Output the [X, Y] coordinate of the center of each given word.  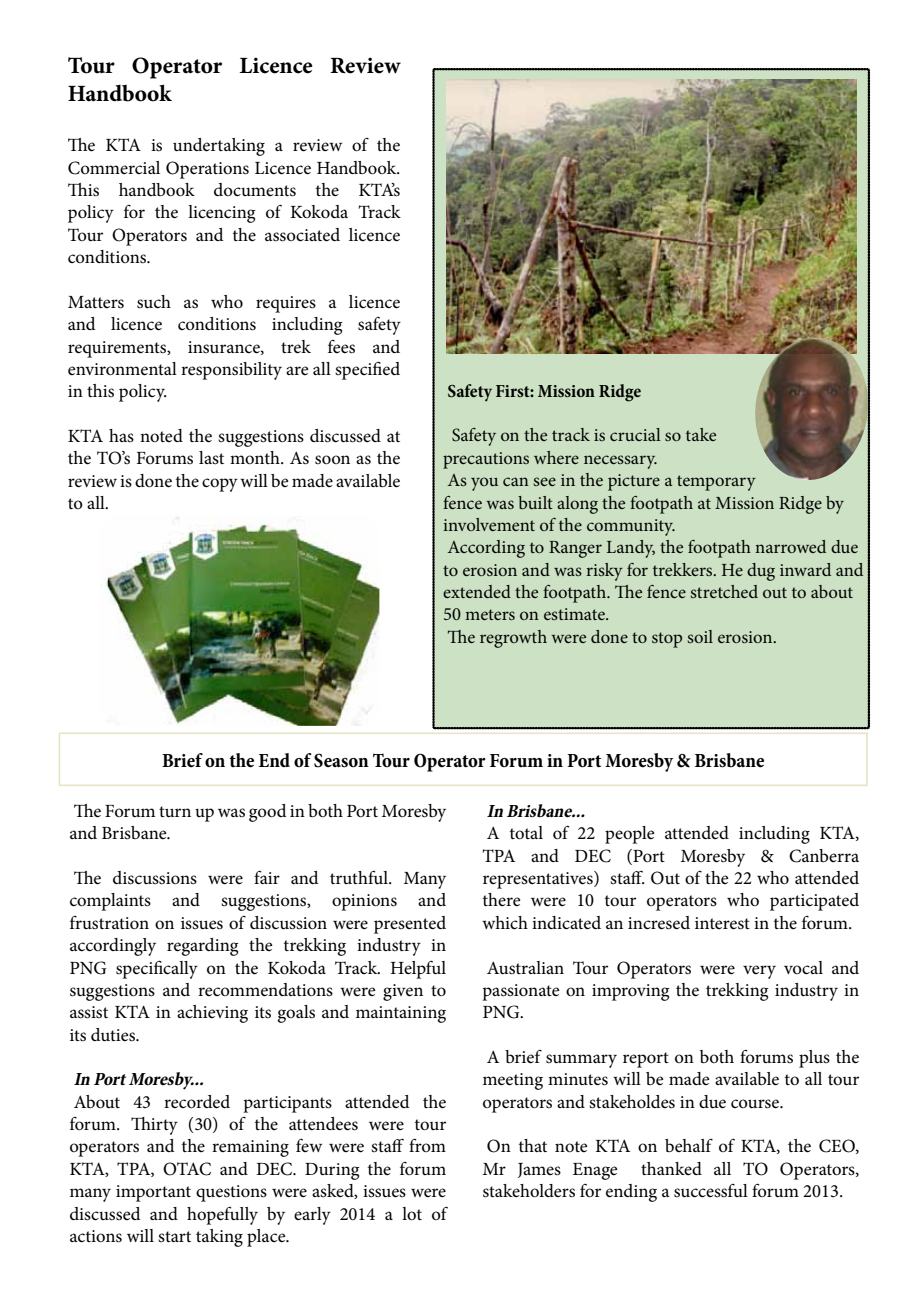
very [759, 972]
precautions [486, 460]
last [211, 457]
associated [302, 235]
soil [700, 636]
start [174, 1236]
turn [175, 811]
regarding [202, 947]
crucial [635, 434]
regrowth [513, 639]
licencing [221, 214]
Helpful [418, 970]
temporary [716, 483]
